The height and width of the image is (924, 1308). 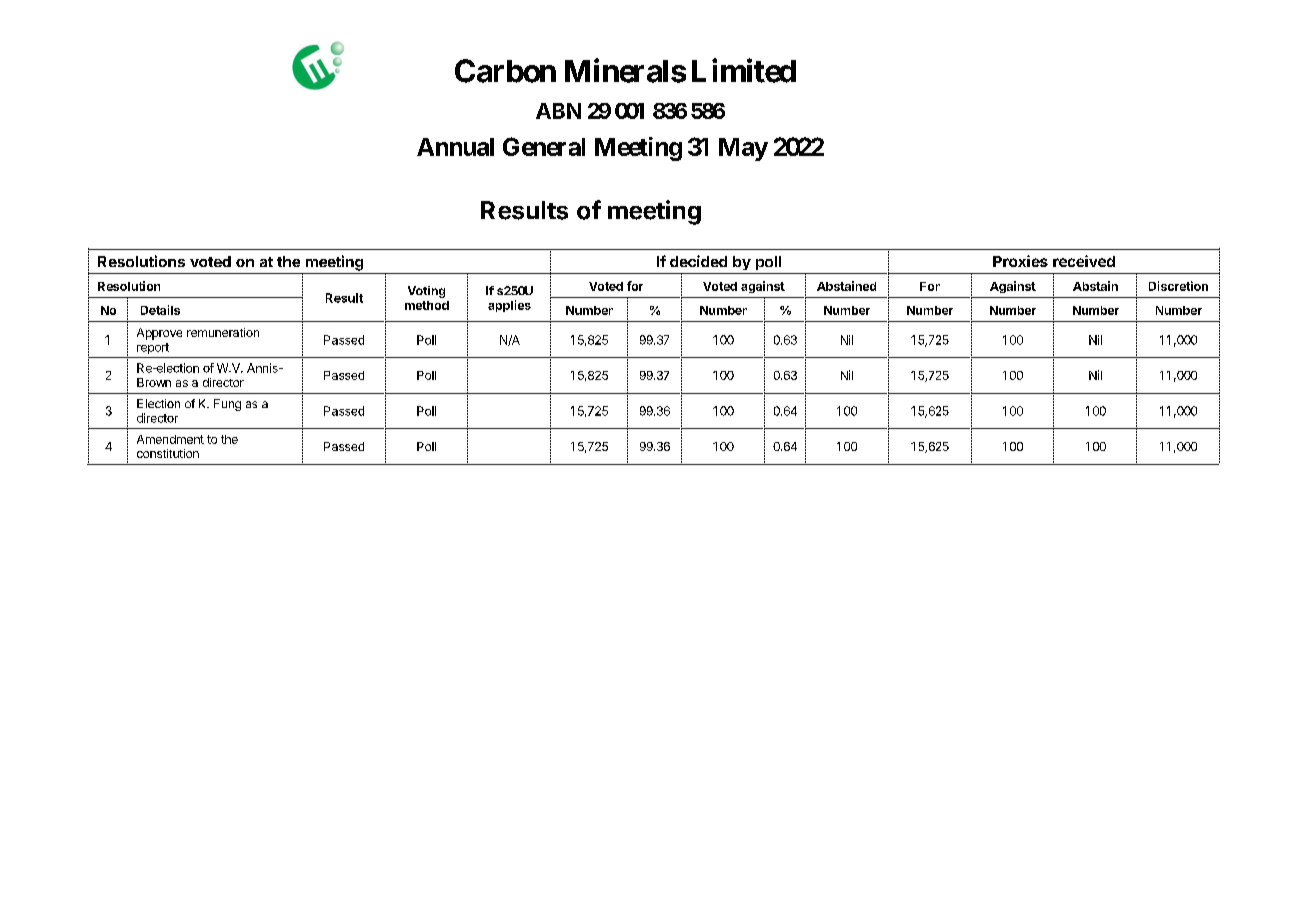 What do you see at coordinates (223, 332) in the image?
I see `remuneration` at bounding box center [223, 332].
